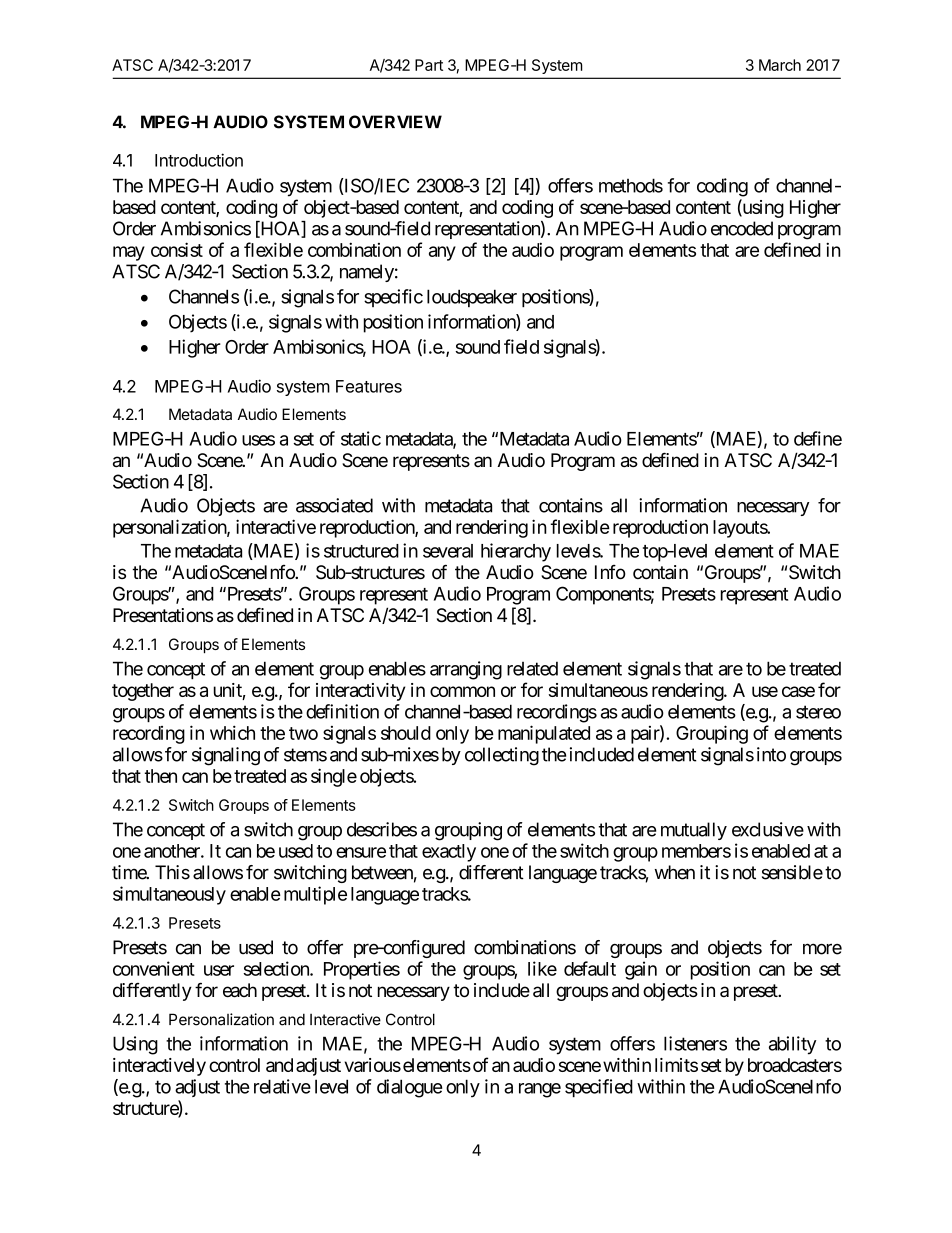 This screenshot has width=952, height=1233. I want to click on associated, so click(334, 505).
